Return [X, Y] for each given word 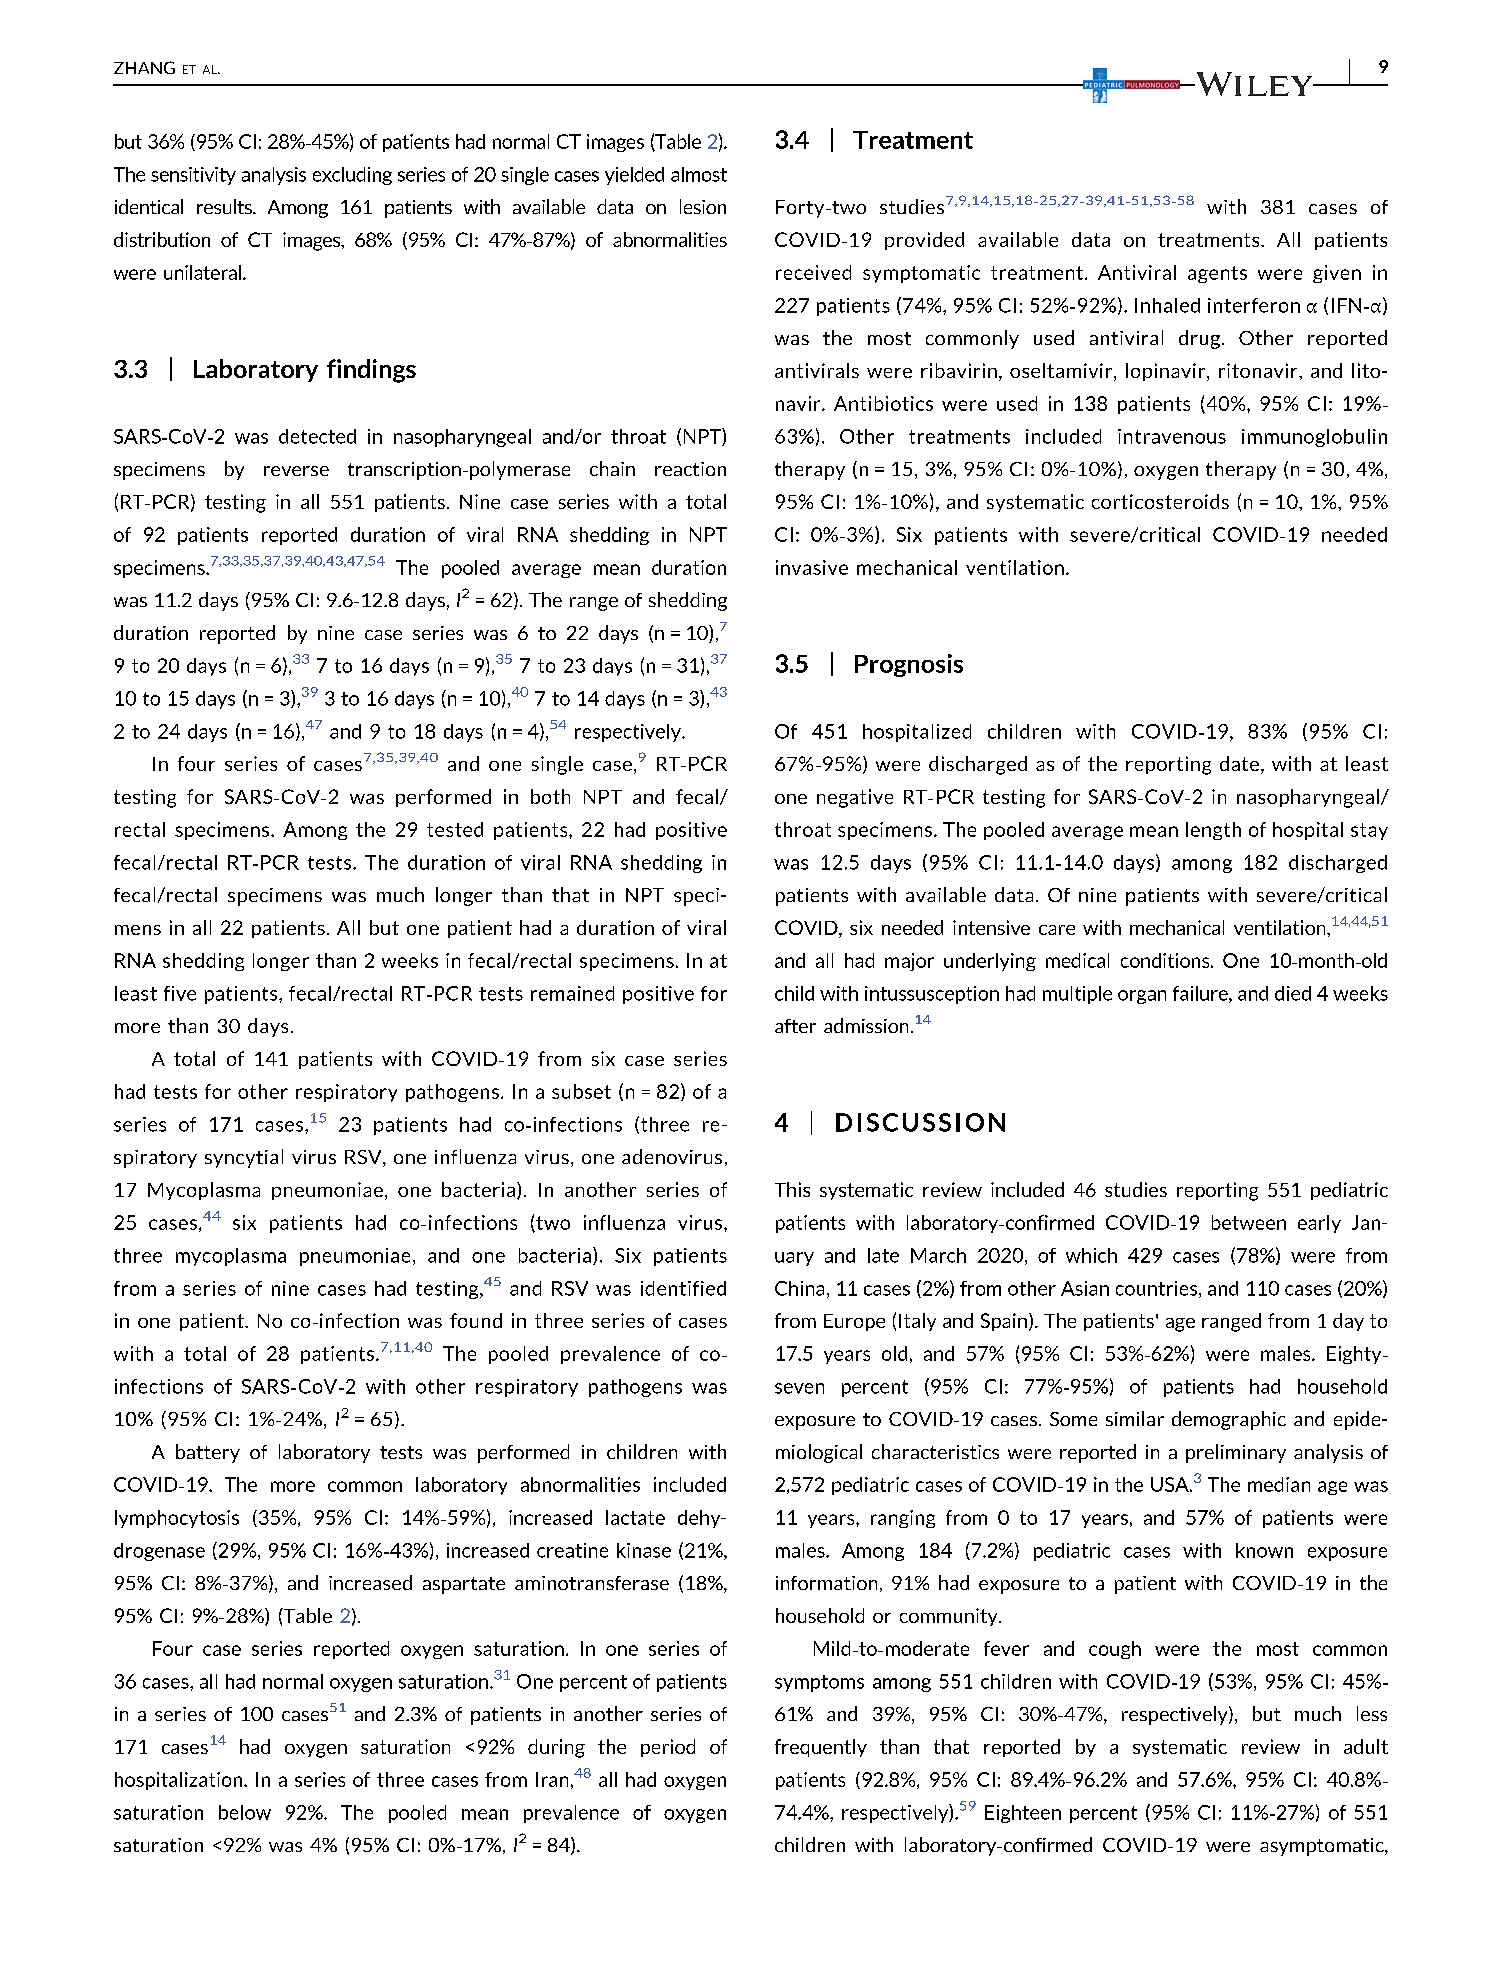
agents [1217, 274]
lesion [703, 206]
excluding [352, 176]
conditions [1166, 960]
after [795, 1026]
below [245, 1812]
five [180, 993]
